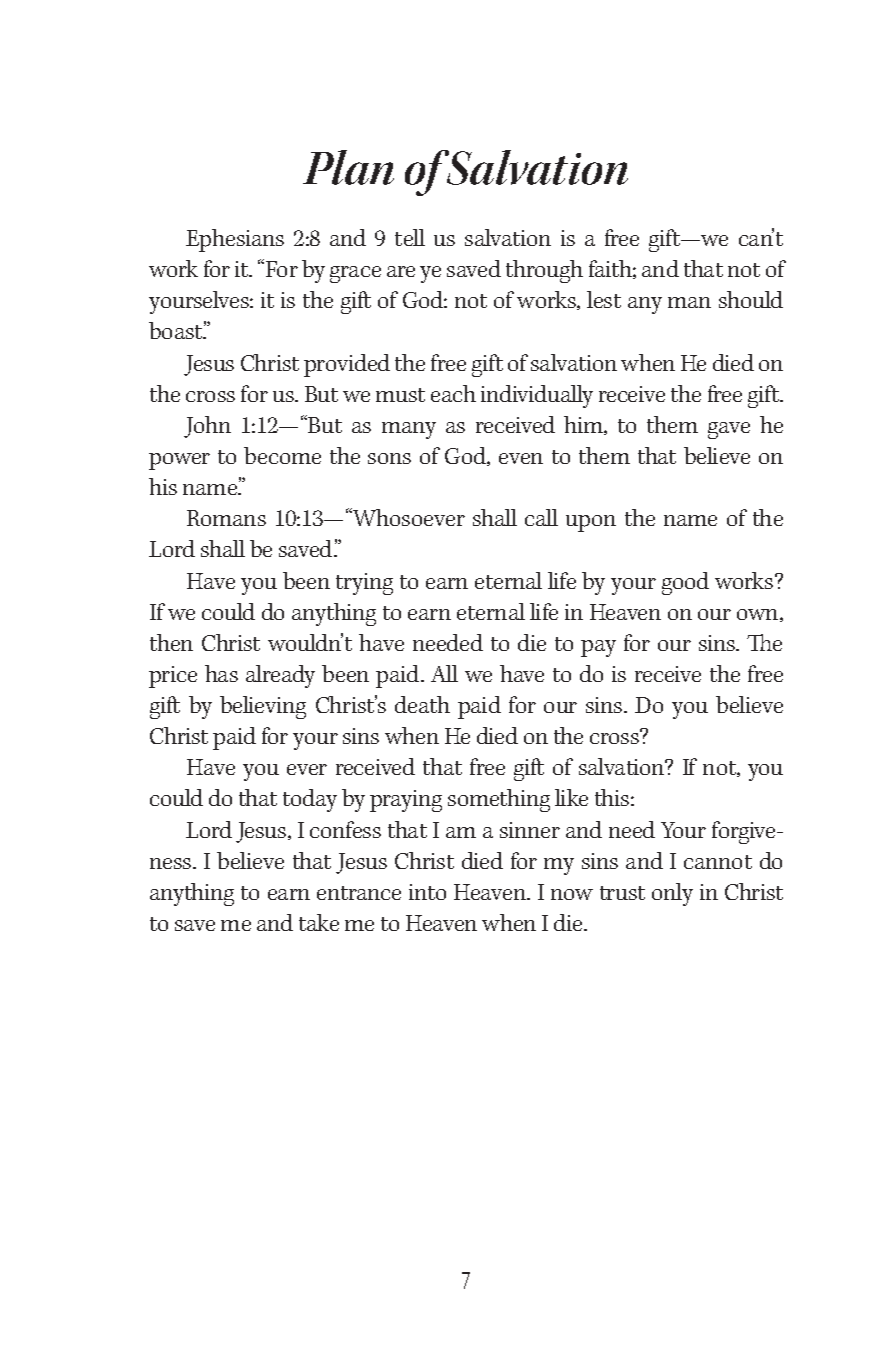 Image resolution: width=896 pixels, height=1345 pixels. I want to click on take, so click(319, 922).
